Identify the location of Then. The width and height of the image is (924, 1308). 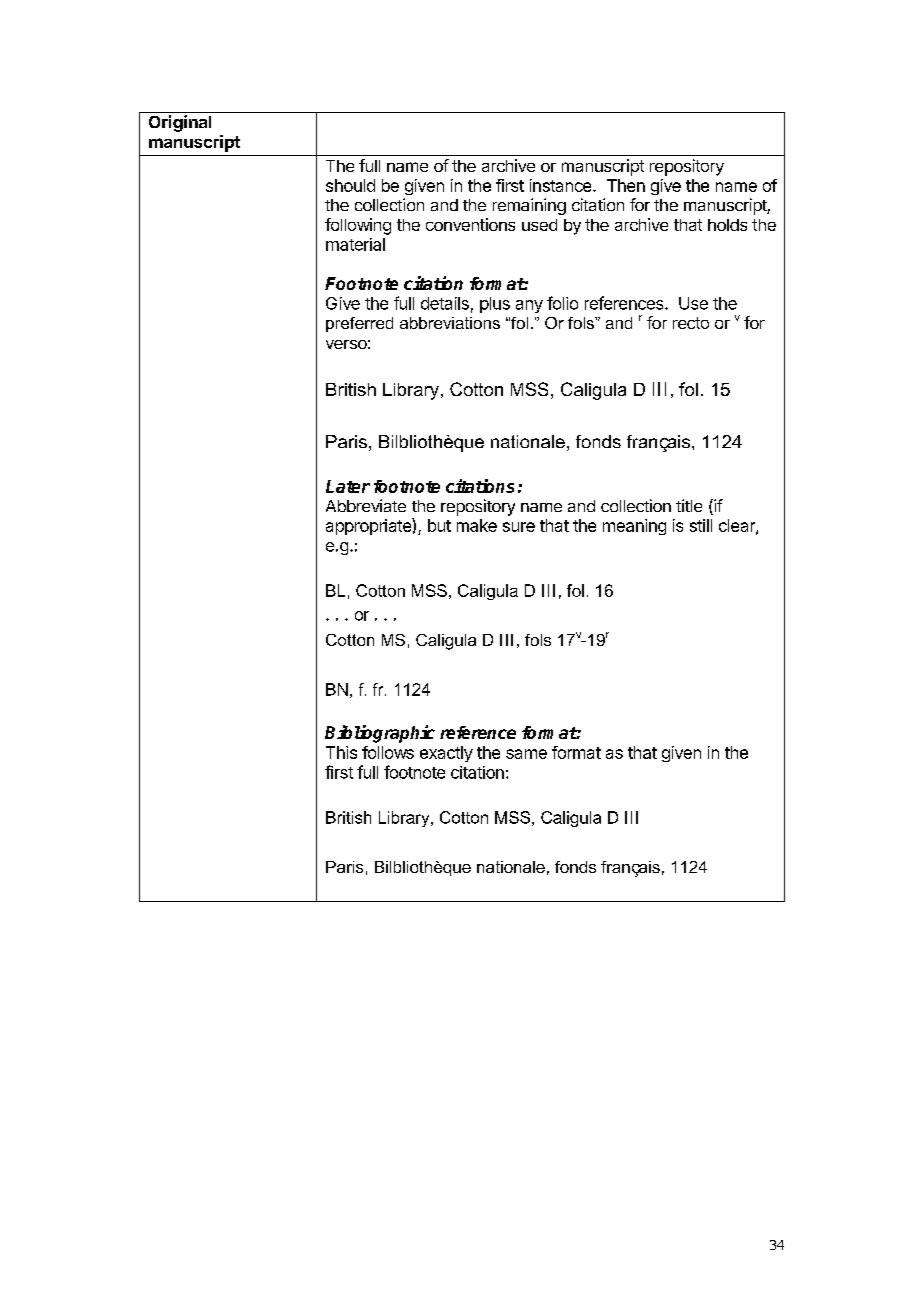
(626, 185).
